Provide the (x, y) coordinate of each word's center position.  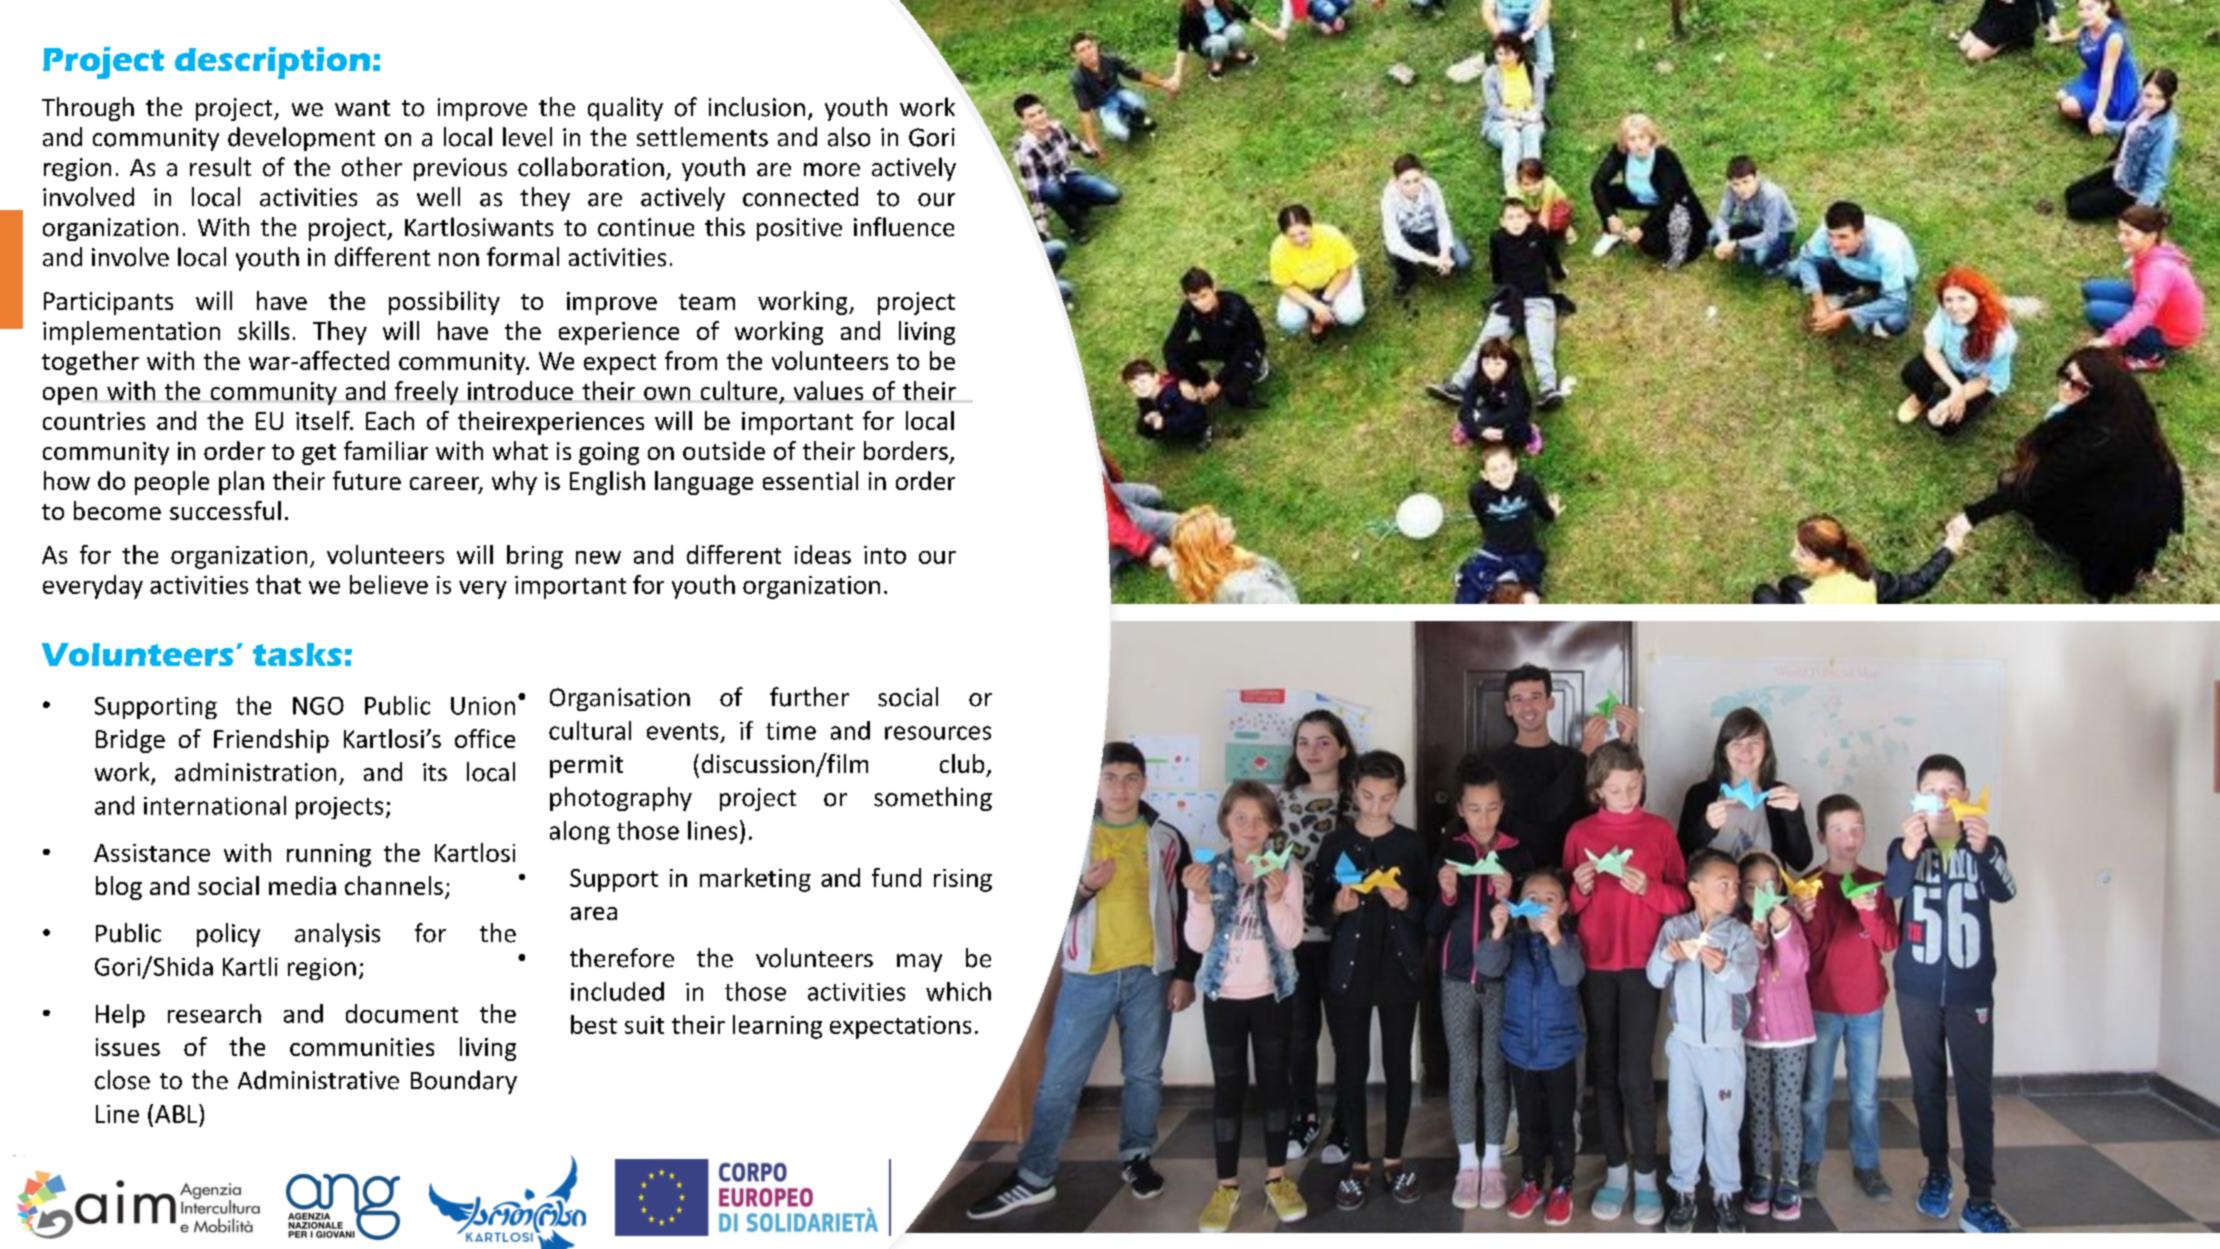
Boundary (464, 1082)
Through (88, 109)
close (122, 1080)
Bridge (130, 741)
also (849, 137)
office (485, 738)
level (527, 137)
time (791, 731)
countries (94, 421)
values (828, 390)
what (520, 450)
